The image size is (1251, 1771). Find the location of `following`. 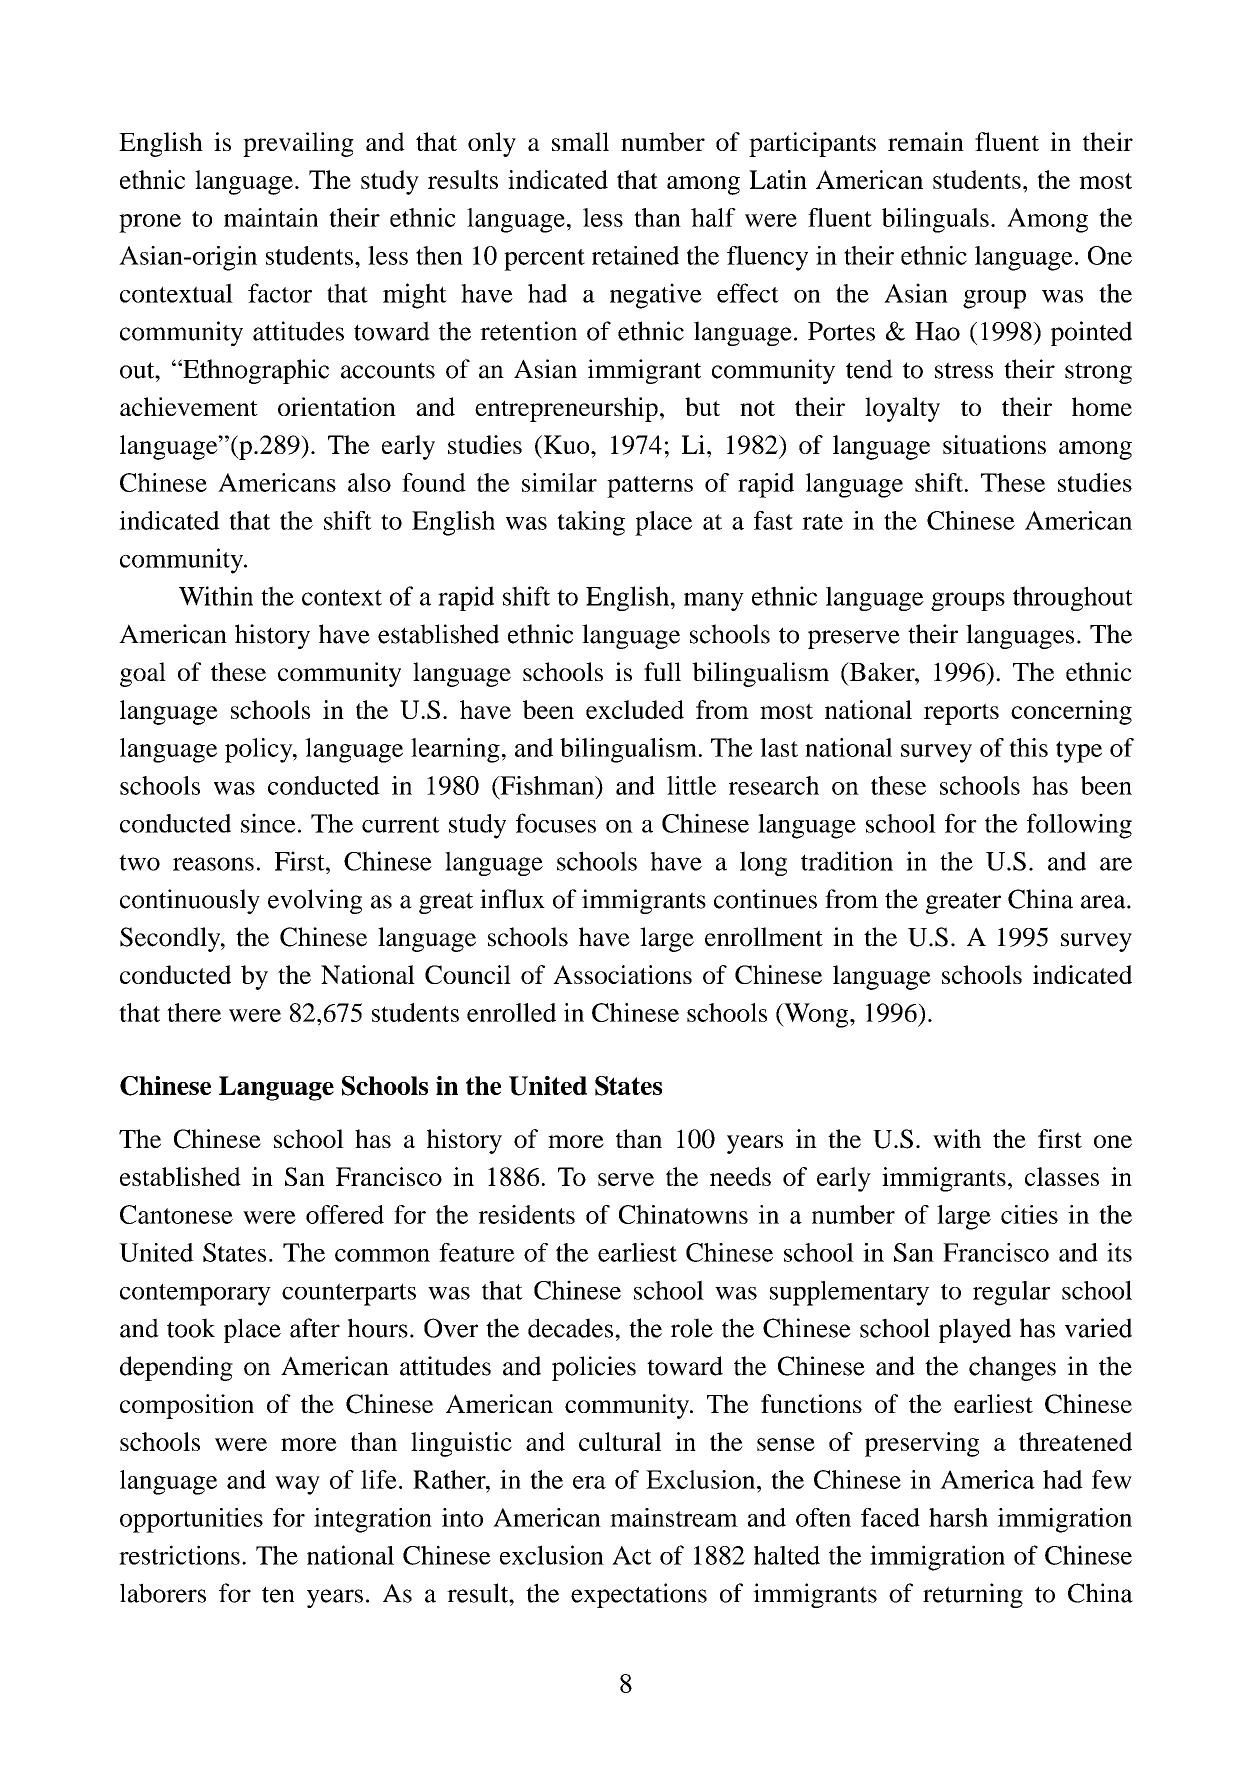

following is located at coordinates (1079, 826).
